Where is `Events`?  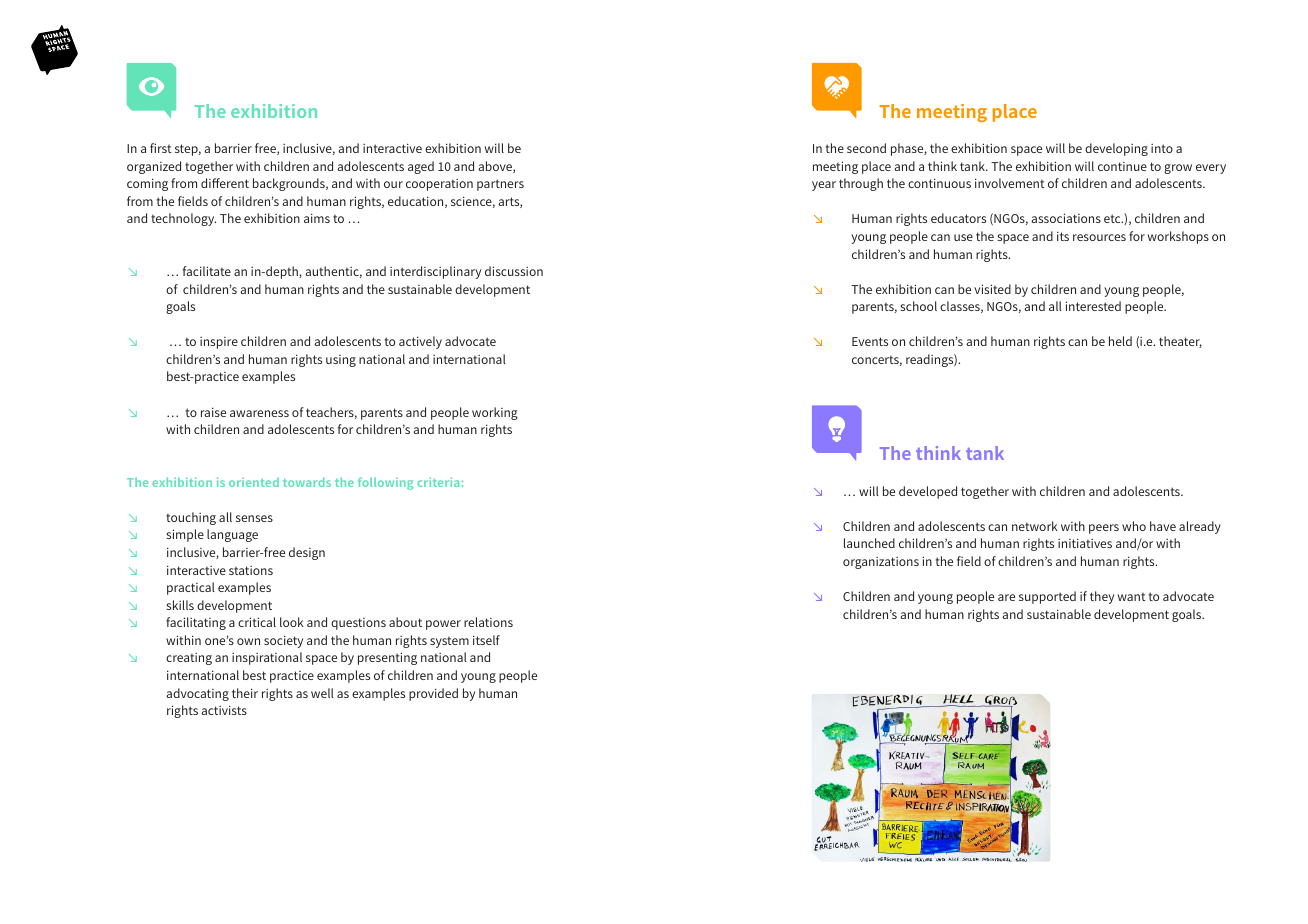 Events is located at coordinates (870, 341).
